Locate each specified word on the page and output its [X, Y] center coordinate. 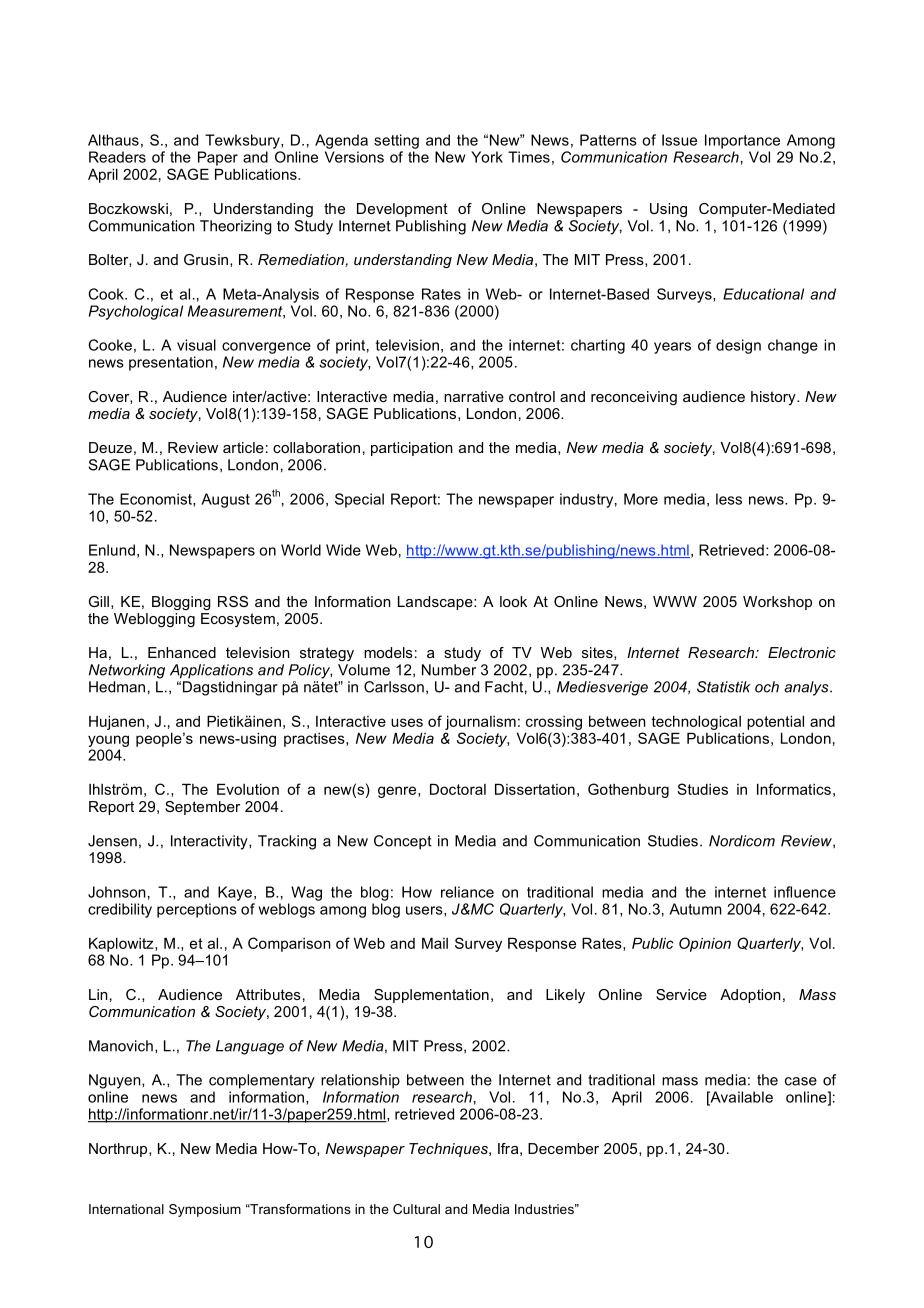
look [513, 601]
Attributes [268, 994]
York [487, 157]
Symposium [205, 1210]
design [738, 346]
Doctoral [458, 789]
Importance [742, 141]
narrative [474, 396]
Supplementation [431, 996]
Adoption [750, 996]
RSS [233, 601]
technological [696, 723]
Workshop [777, 603]
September [202, 808]
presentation [171, 363]
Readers [117, 157]
